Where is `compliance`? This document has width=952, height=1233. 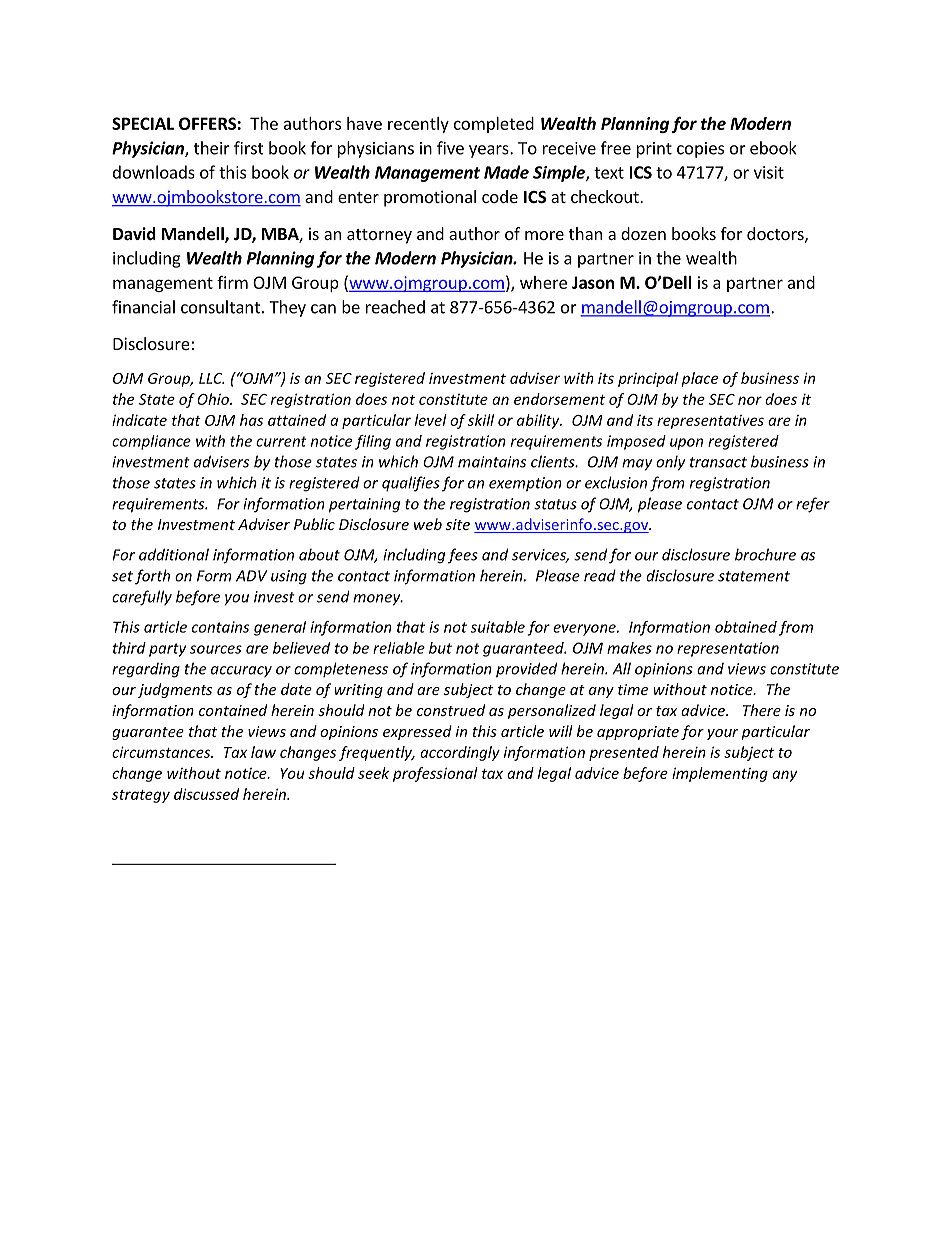
compliance is located at coordinates (151, 442).
